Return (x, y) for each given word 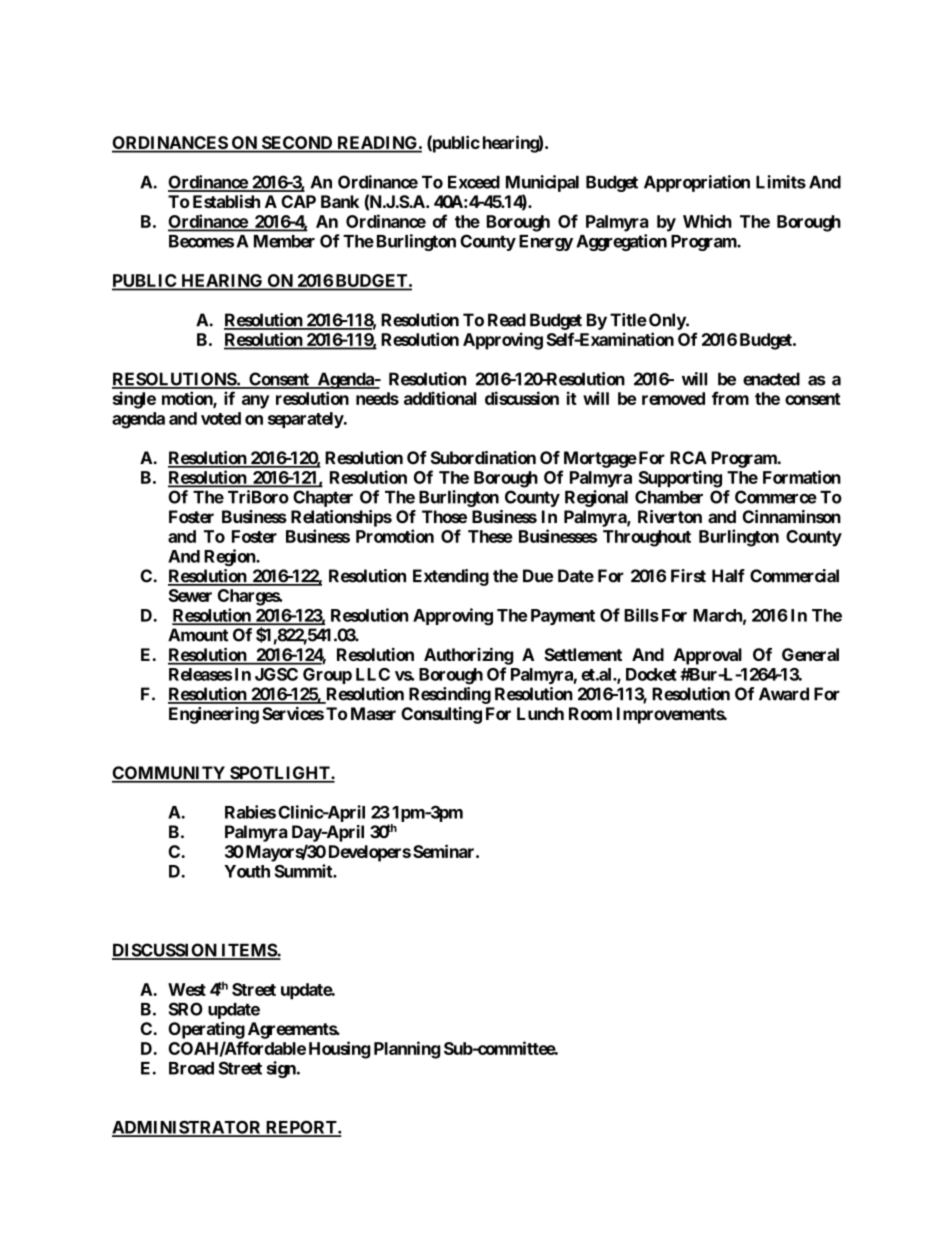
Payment (563, 617)
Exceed (474, 182)
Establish (226, 201)
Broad (191, 1068)
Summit (304, 871)
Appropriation (697, 183)
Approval (707, 656)
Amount (198, 635)
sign (282, 1069)
